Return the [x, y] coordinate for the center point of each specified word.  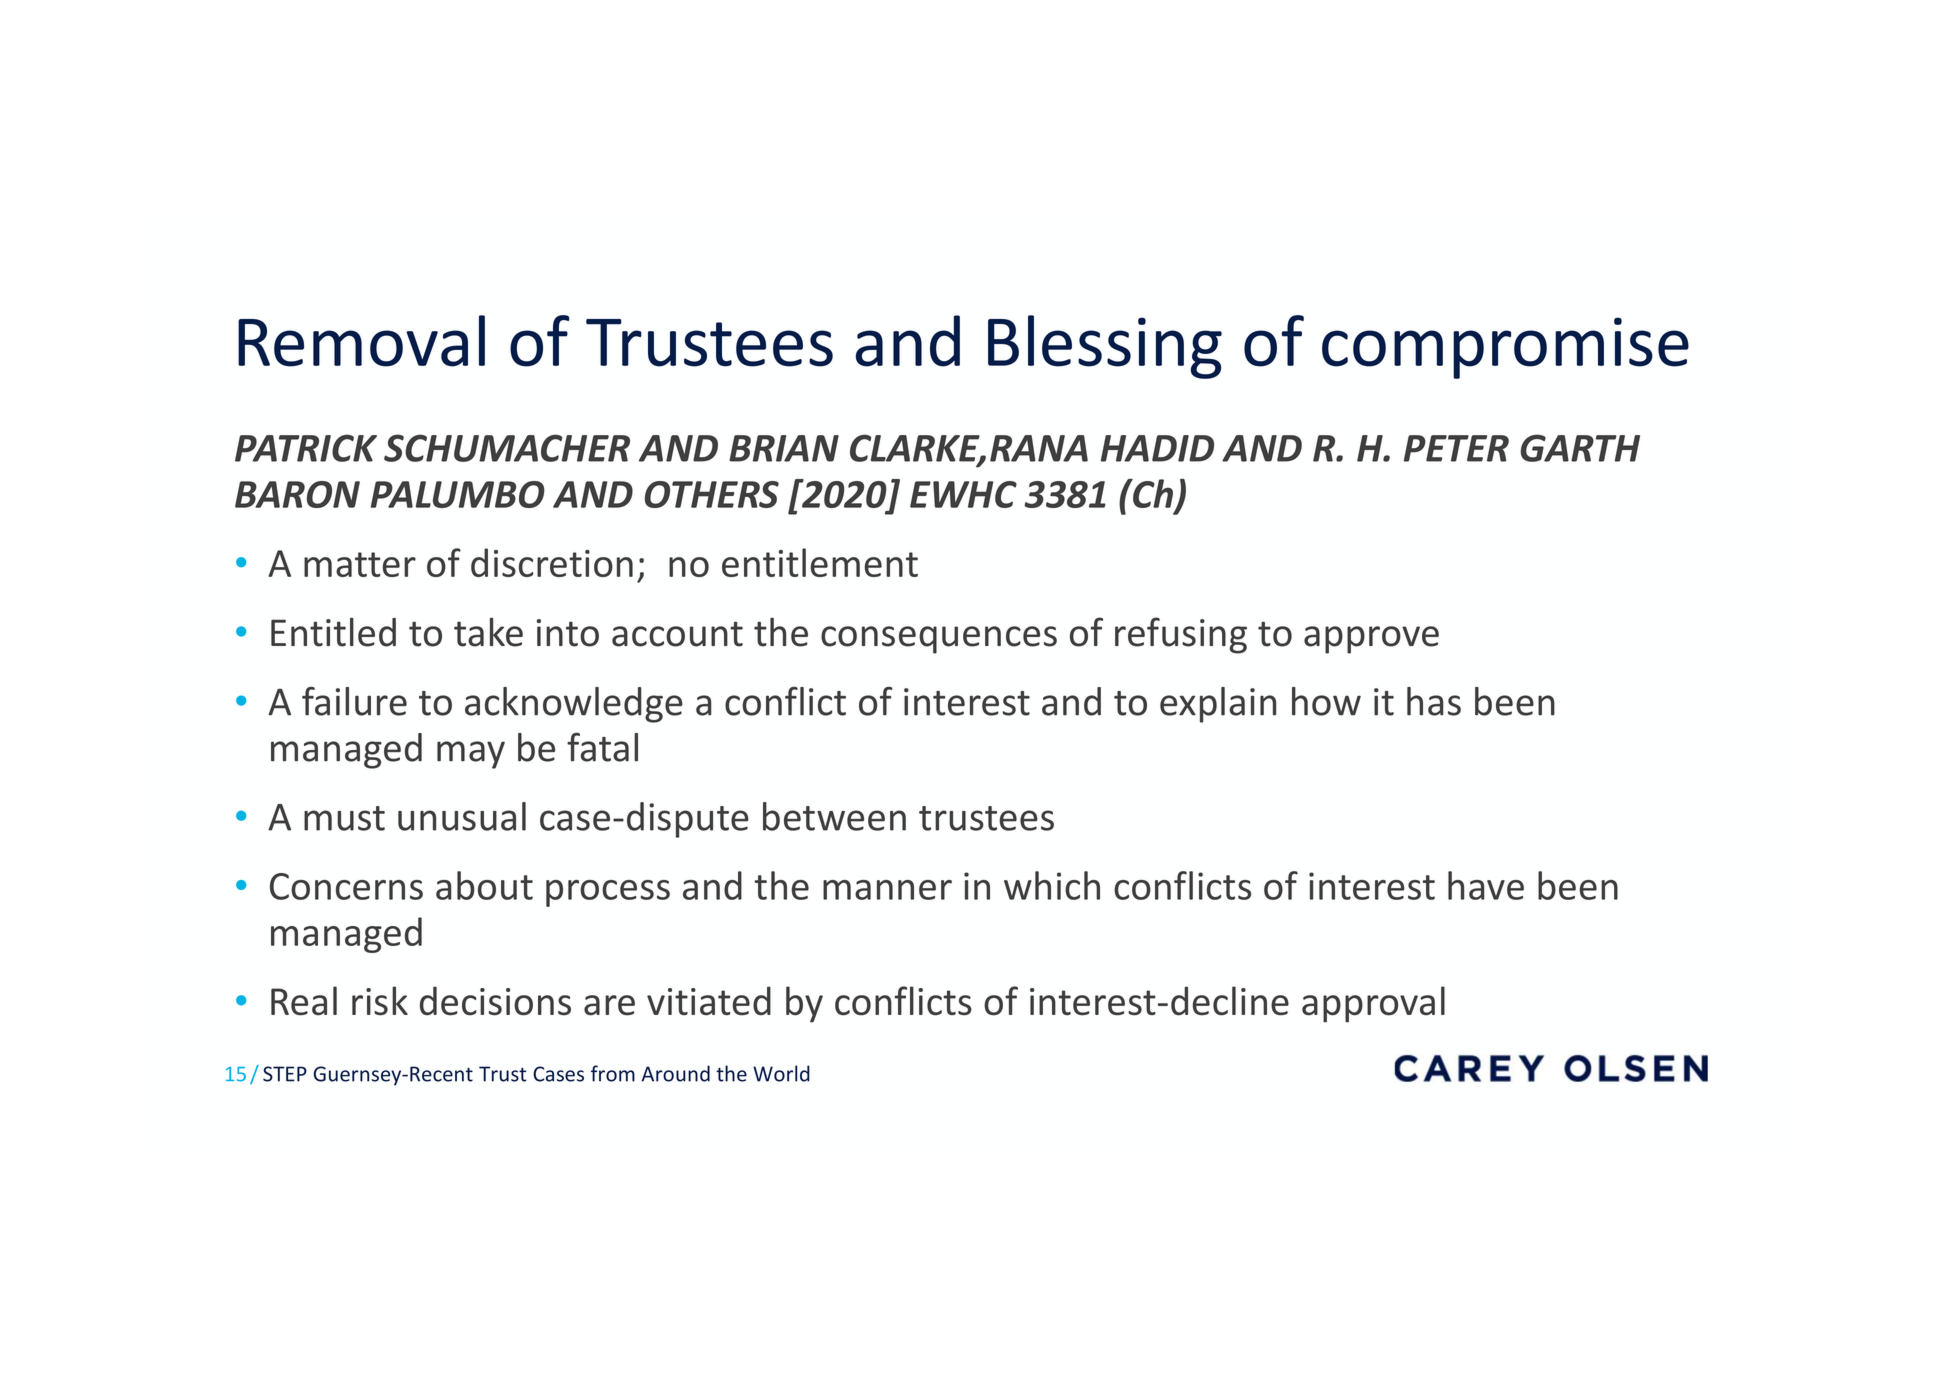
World [781, 1073]
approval [1373, 1004]
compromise [1505, 348]
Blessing [1105, 347]
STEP [285, 1074]
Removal [361, 341]
